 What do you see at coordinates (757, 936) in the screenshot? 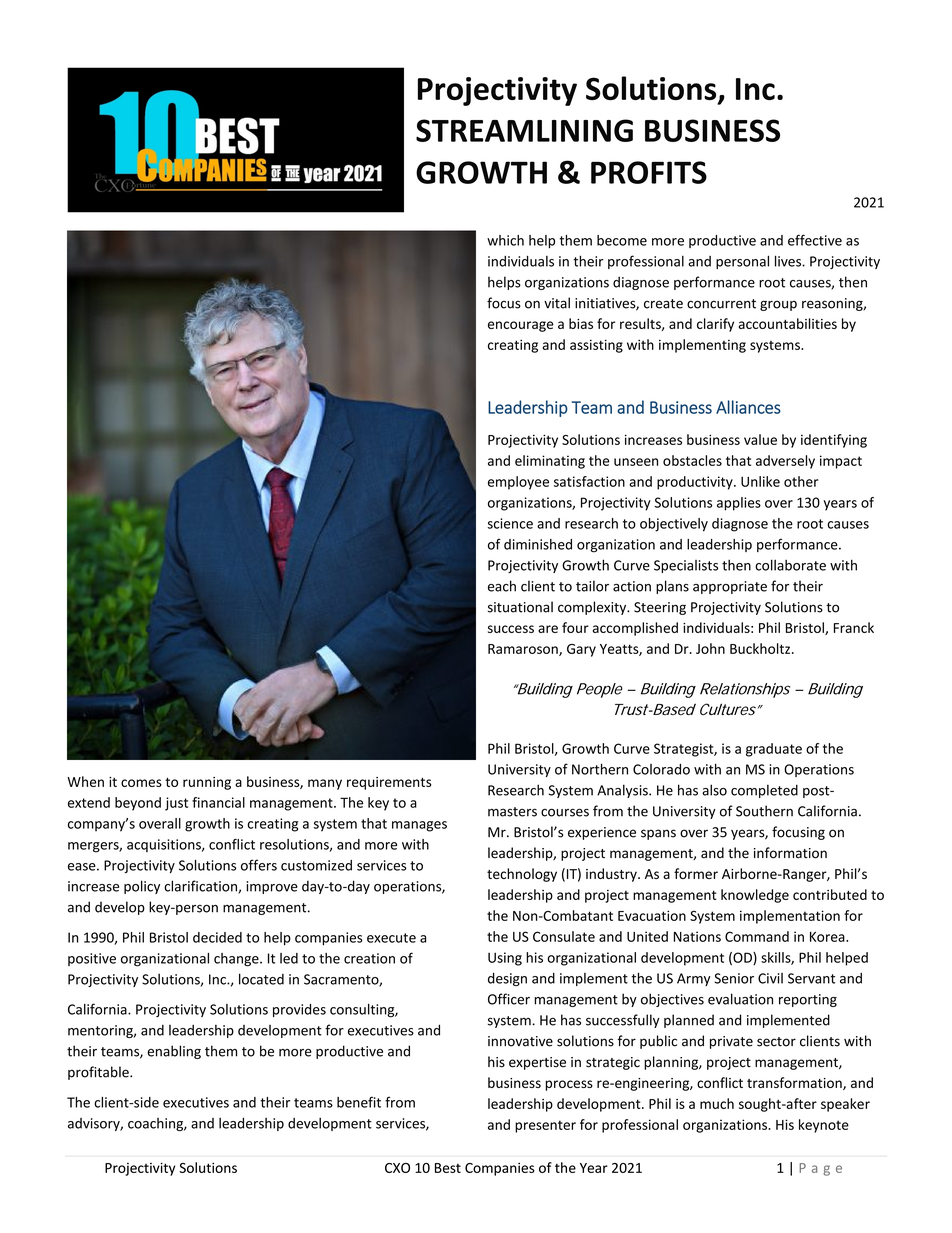
I see `Command` at bounding box center [757, 936].
